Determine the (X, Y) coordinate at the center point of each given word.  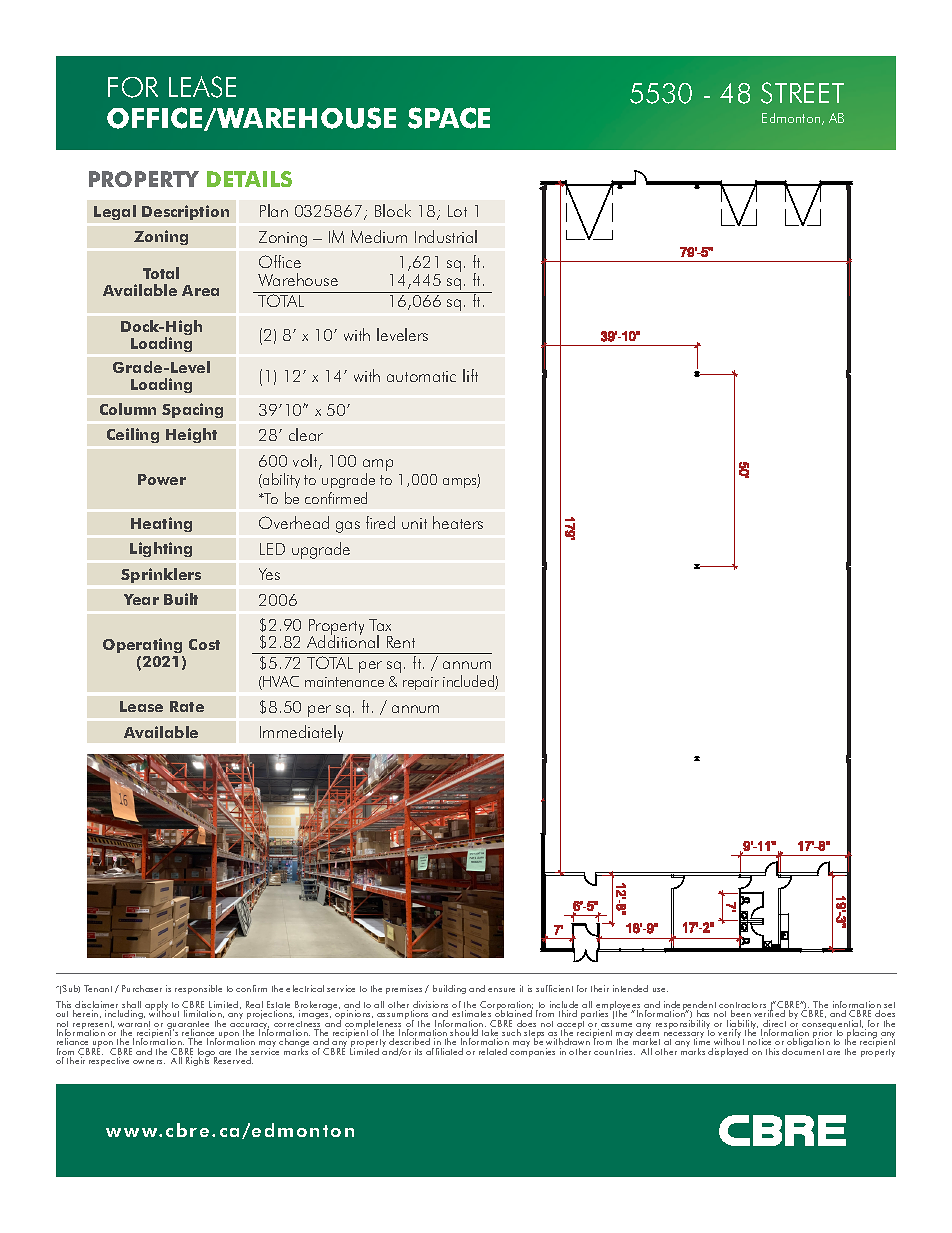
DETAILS (249, 179)
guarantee (188, 1026)
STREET (802, 93)
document (803, 1050)
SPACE (449, 118)
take (490, 1034)
